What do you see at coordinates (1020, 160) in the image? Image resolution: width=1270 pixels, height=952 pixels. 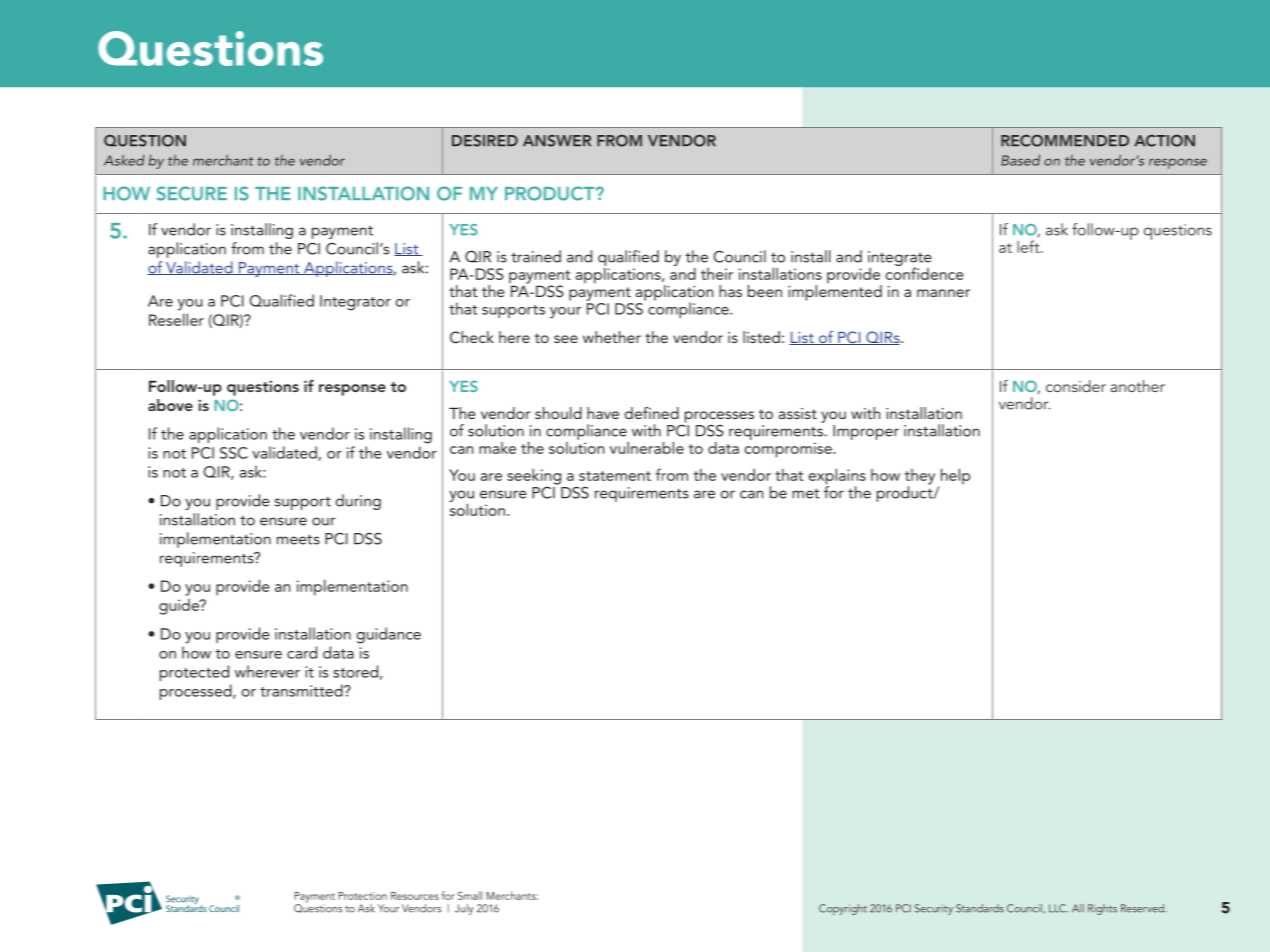 I see `Based` at bounding box center [1020, 160].
